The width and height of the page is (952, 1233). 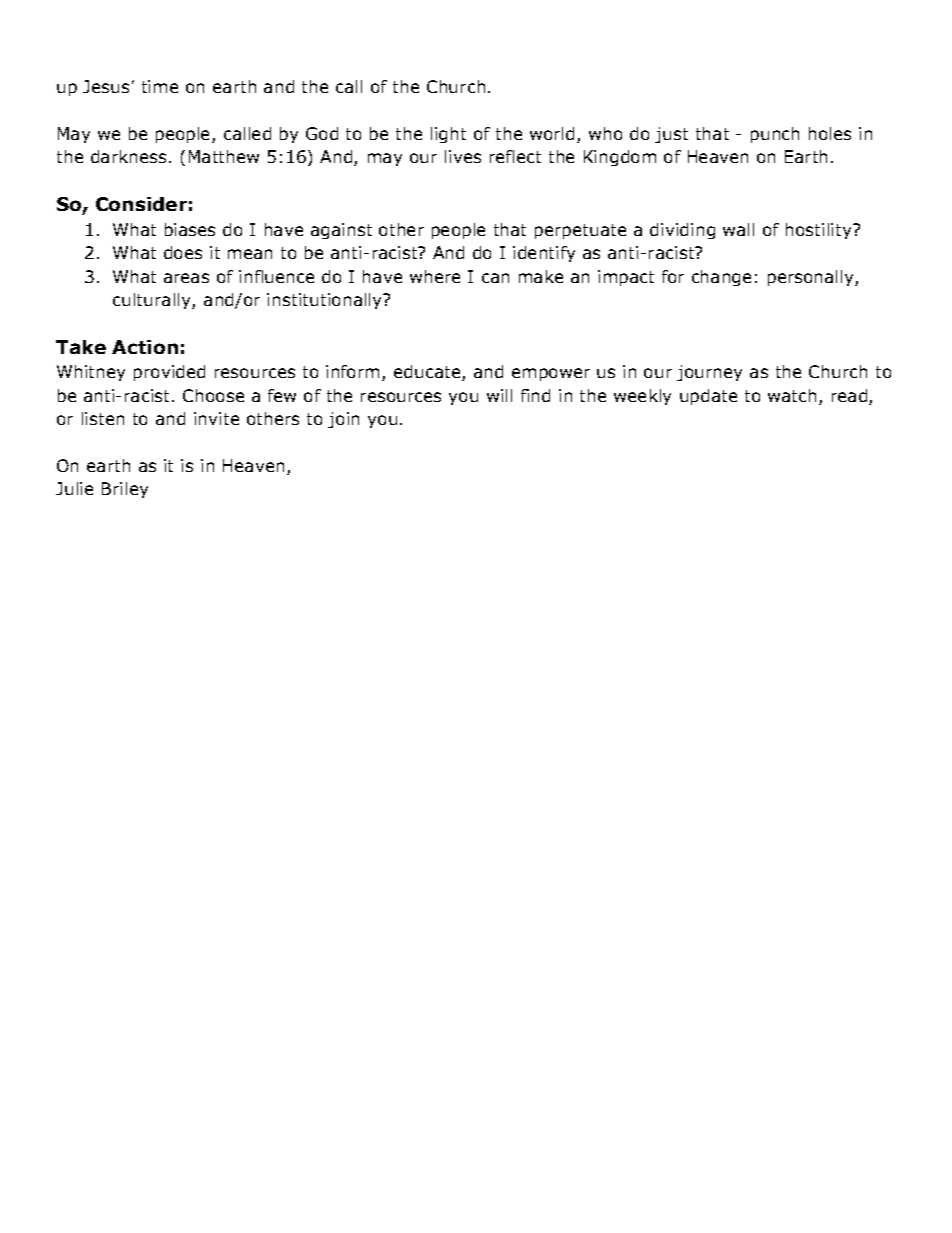 I want to click on time, so click(x=160, y=86).
